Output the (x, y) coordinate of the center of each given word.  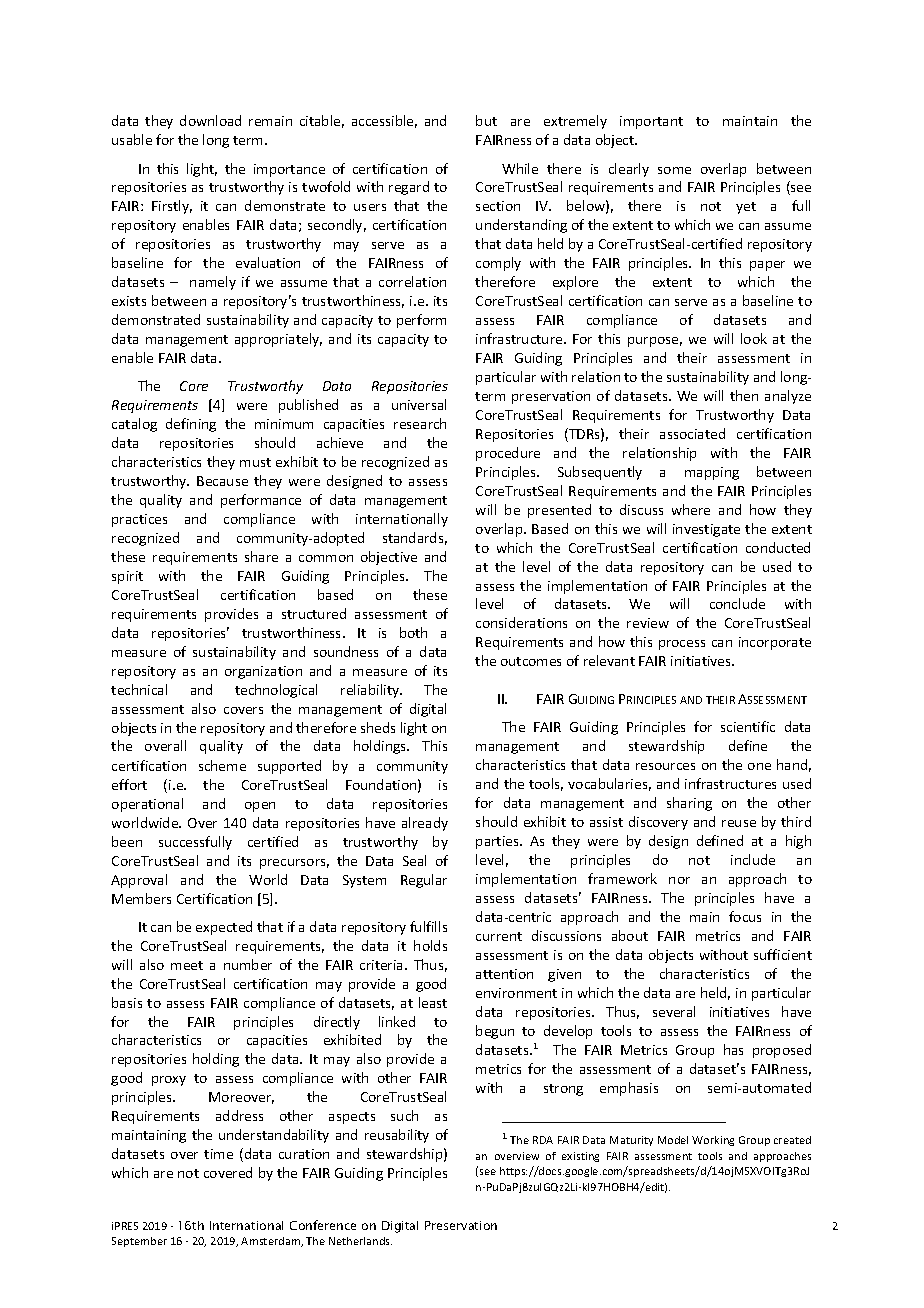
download (210, 120)
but (486, 120)
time (218, 1154)
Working (713, 1141)
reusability (397, 1136)
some (674, 170)
